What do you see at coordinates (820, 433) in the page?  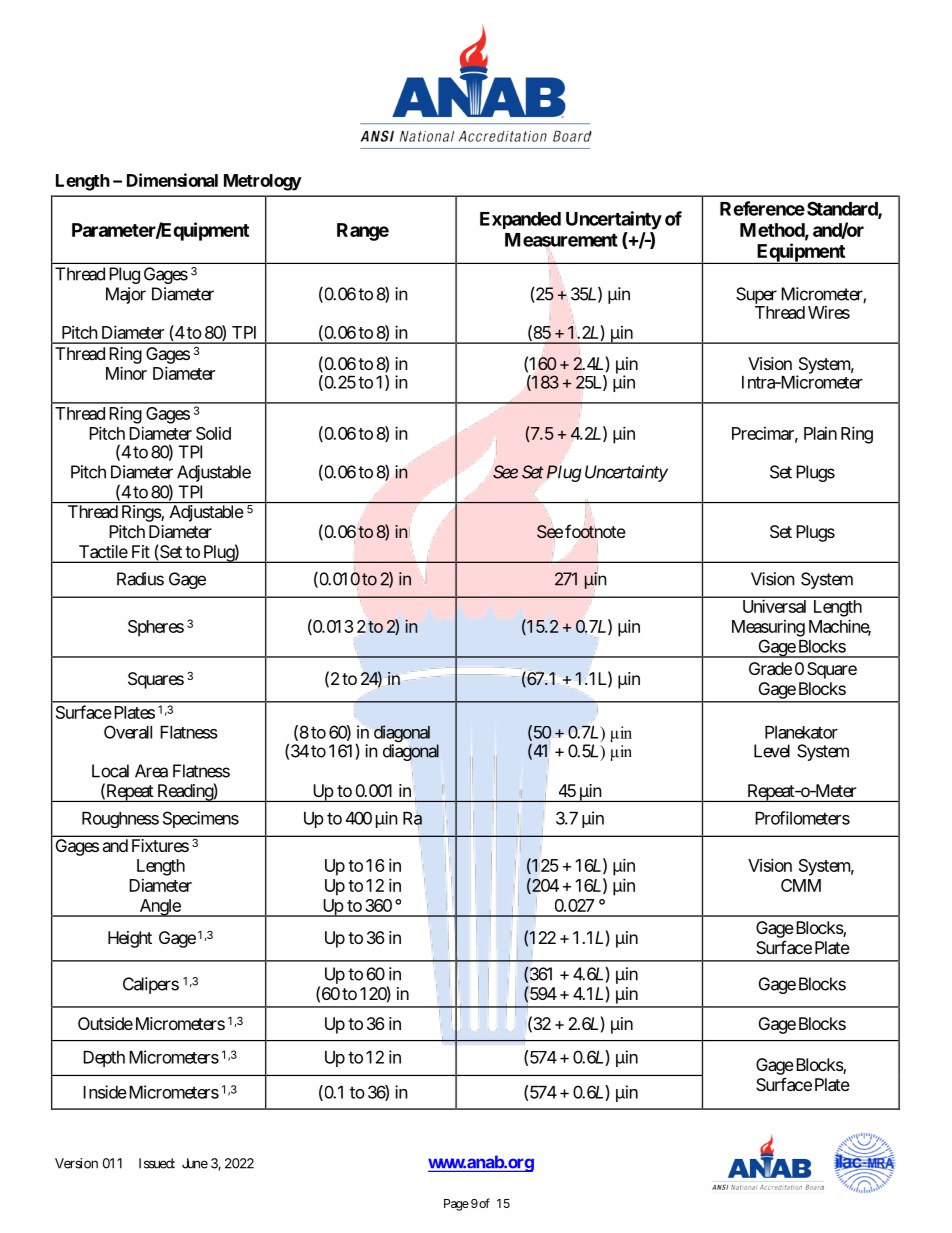 I see `Plain` at bounding box center [820, 433].
